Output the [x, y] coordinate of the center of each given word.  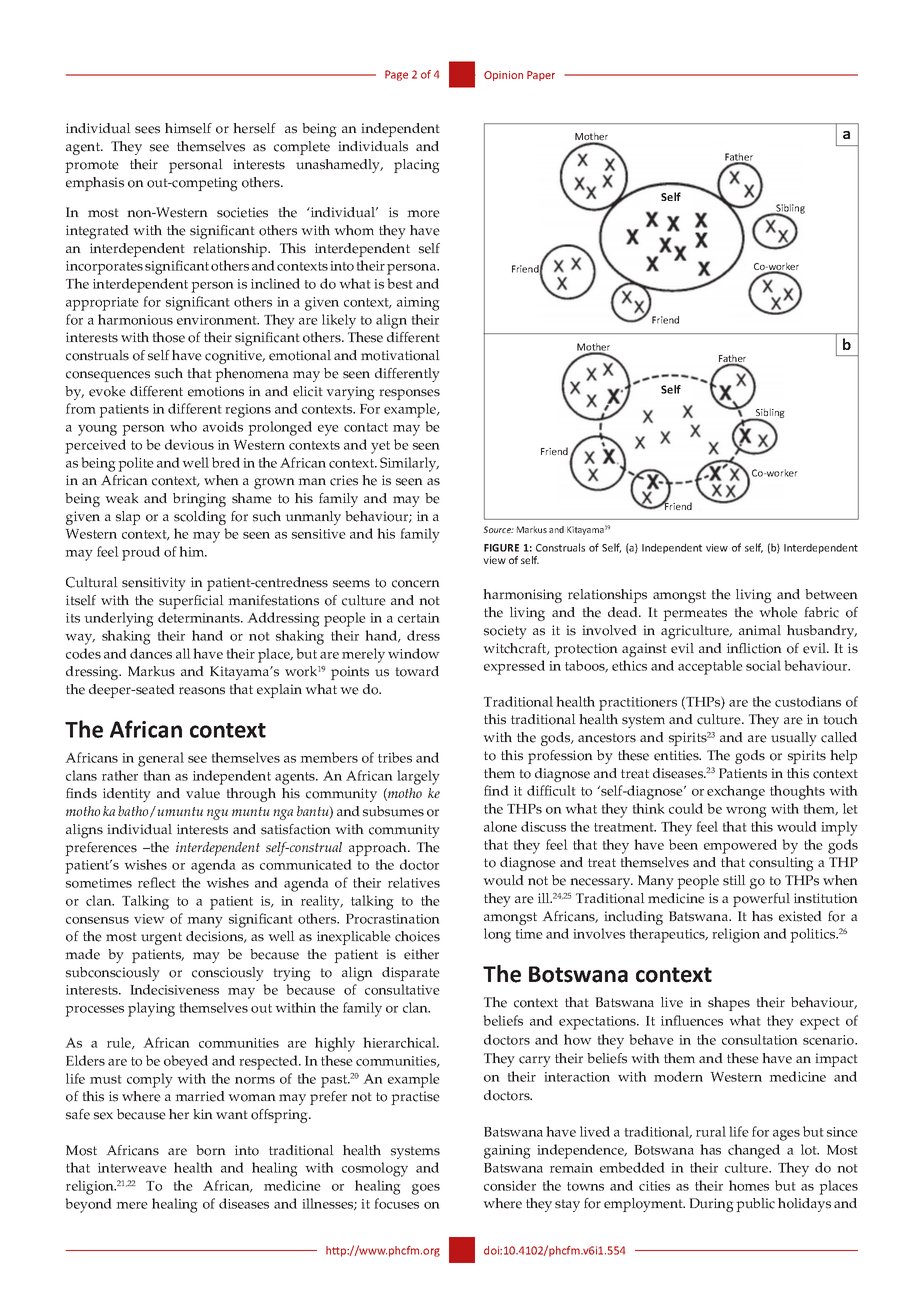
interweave [132, 1168]
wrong [746, 812]
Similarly [409, 464]
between [831, 594]
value [203, 793]
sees [147, 130]
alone [500, 826]
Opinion [503, 76]
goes [426, 1189]
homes [749, 1185]
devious [189, 444]
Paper [541, 76]
